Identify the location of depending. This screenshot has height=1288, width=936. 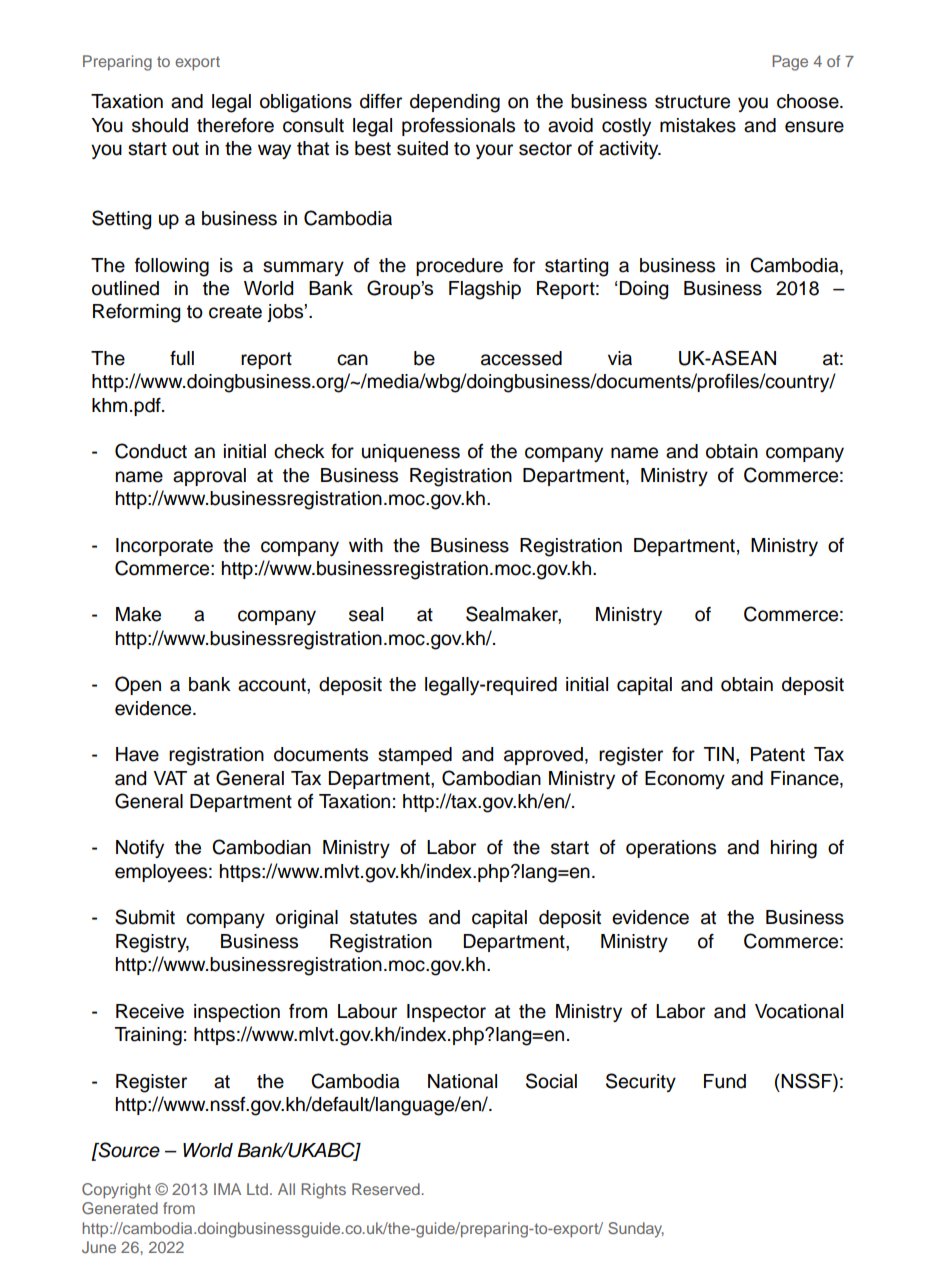
(455, 103).
